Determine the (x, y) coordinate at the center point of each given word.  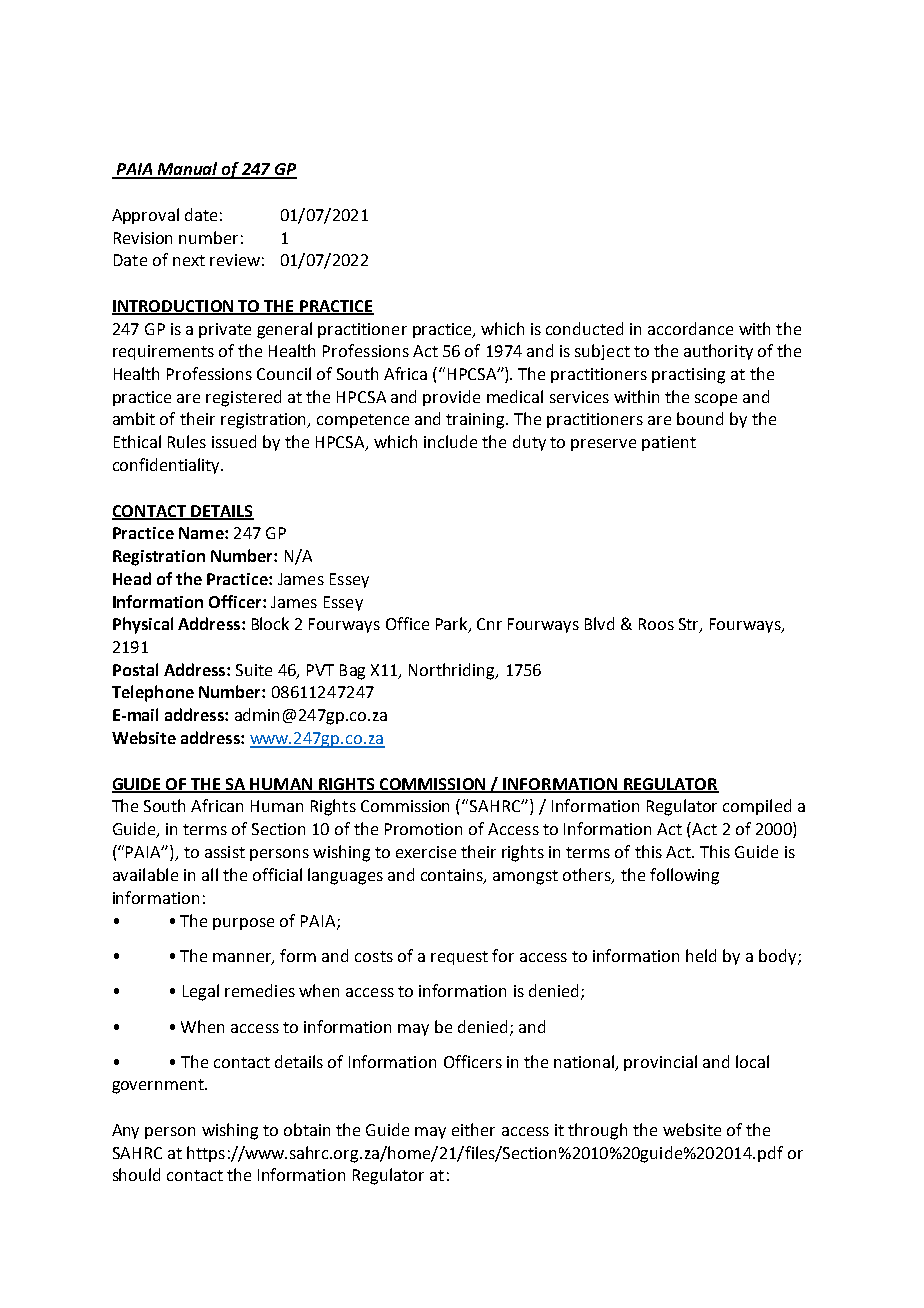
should (136, 1174)
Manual (188, 170)
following (684, 876)
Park (453, 625)
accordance (690, 328)
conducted (584, 328)
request (459, 958)
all (210, 874)
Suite (254, 670)
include (450, 441)
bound (700, 418)
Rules (187, 441)
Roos (656, 624)
